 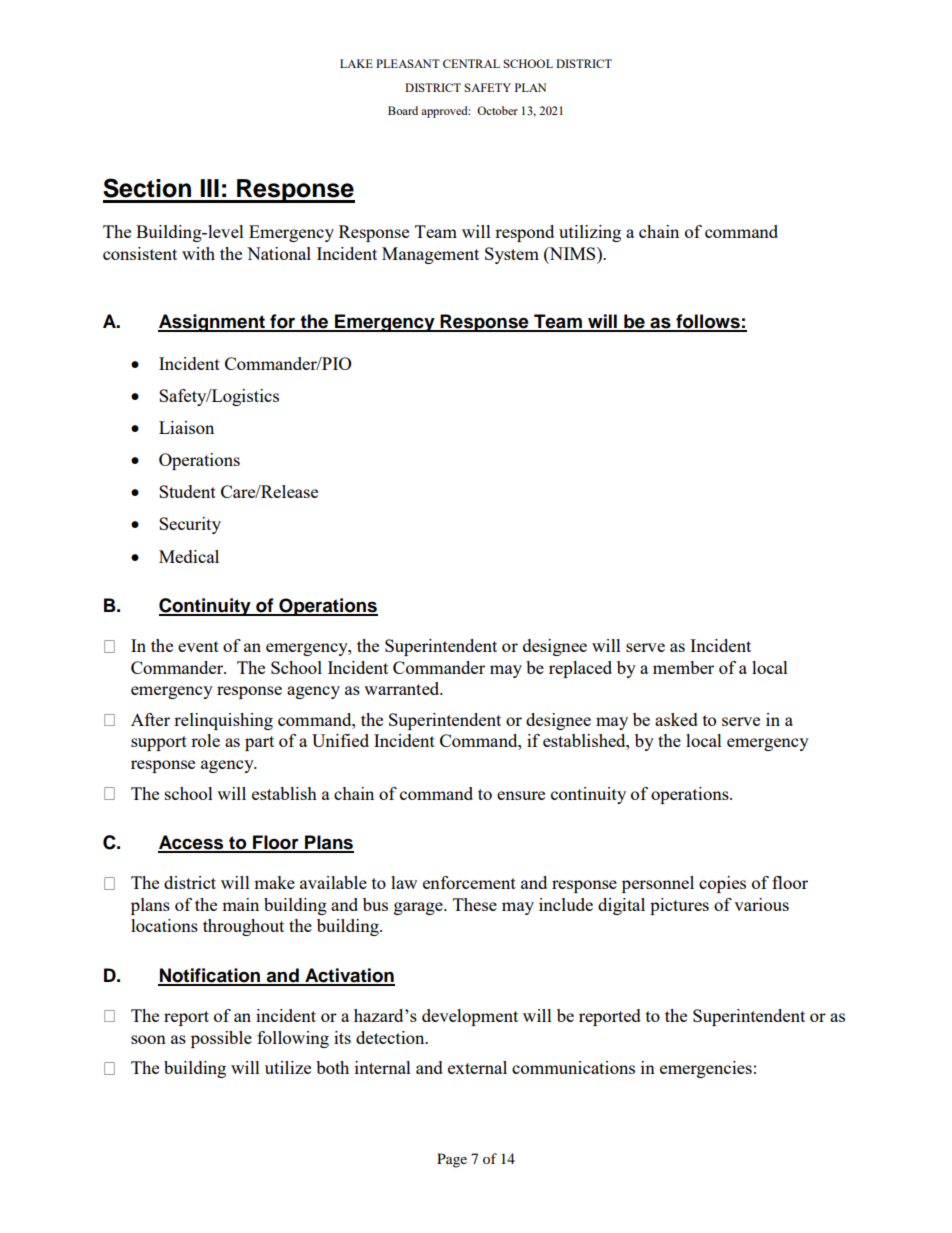 What do you see at coordinates (452, 1160) in the page?
I see `Page` at bounding box center [452, 1160].
